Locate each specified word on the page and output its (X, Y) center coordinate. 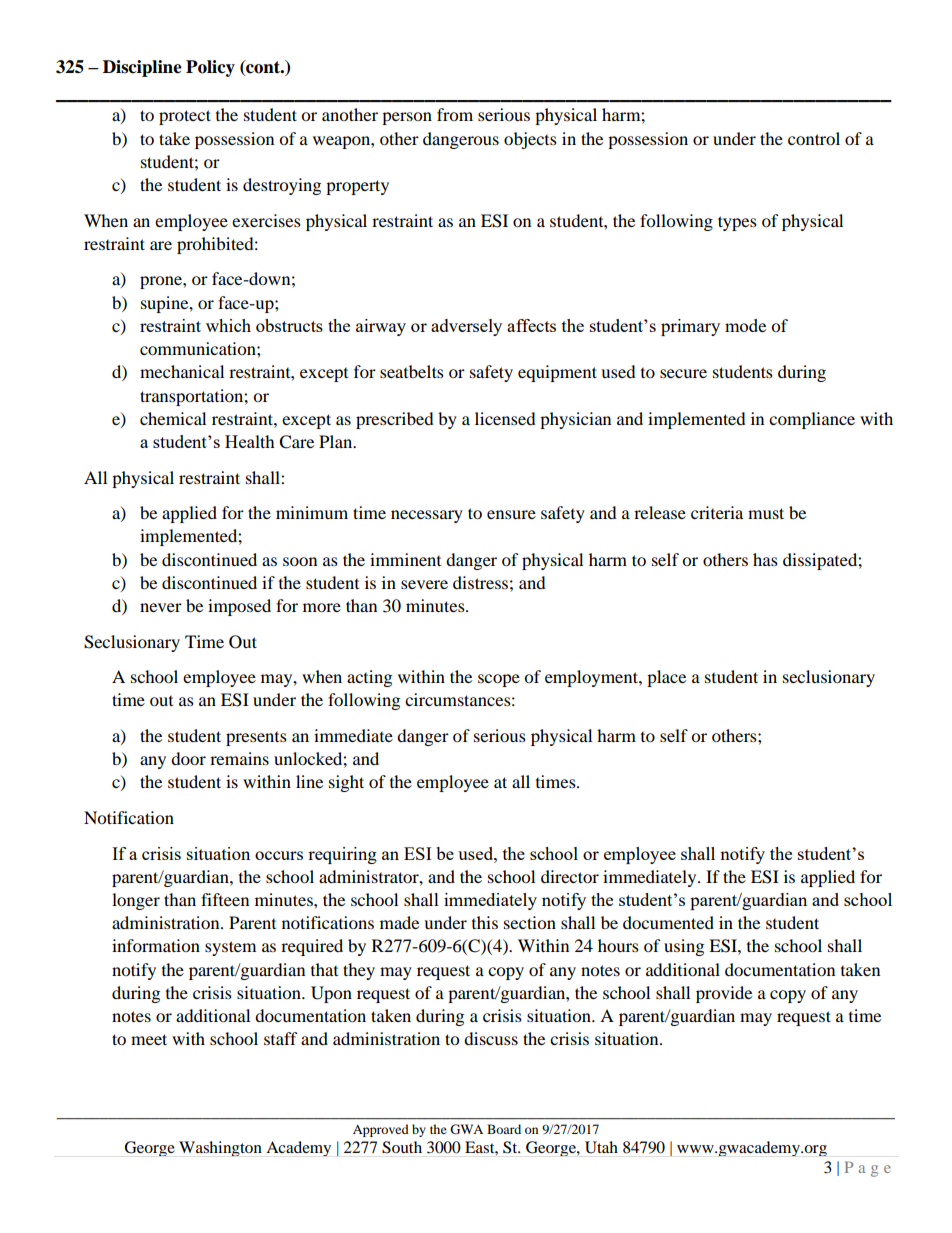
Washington (220, 1148)
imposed (239, 607)
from (455, 114)
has (765, 559)
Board (504, 1129)
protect (185, 117)
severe (424, 584)
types (737, 223)
